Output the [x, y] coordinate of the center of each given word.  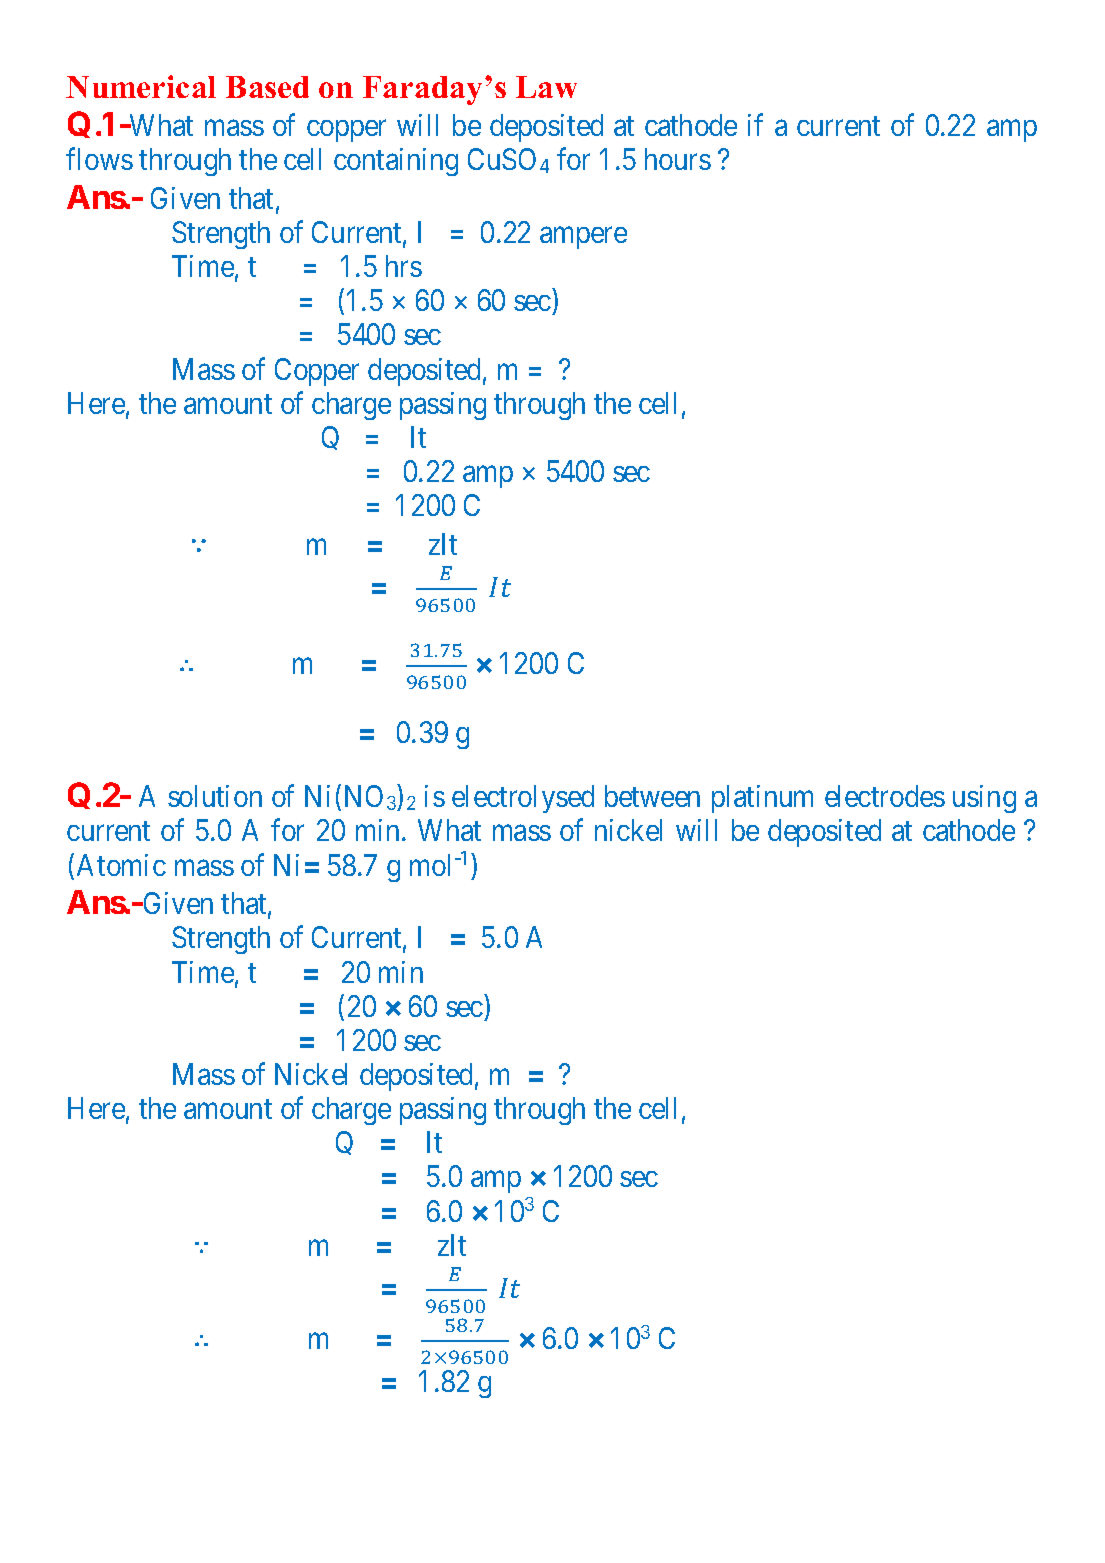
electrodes [885, 796]
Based [267, 87]
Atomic [121, 865]
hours [678, 159]
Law [546, 87]
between [652, 796]
